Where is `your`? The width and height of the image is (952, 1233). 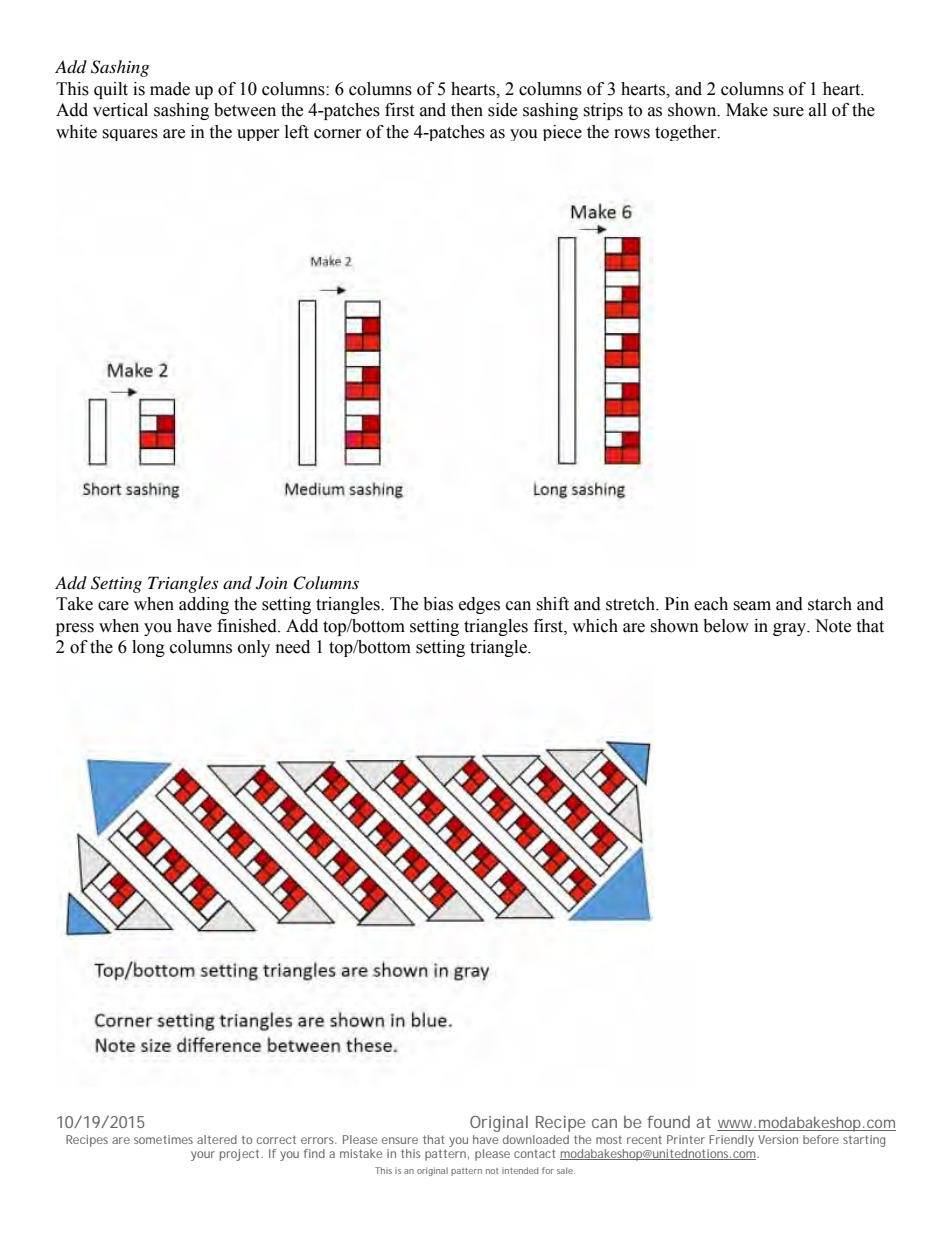 your is located at coordinates (203, 1156).
